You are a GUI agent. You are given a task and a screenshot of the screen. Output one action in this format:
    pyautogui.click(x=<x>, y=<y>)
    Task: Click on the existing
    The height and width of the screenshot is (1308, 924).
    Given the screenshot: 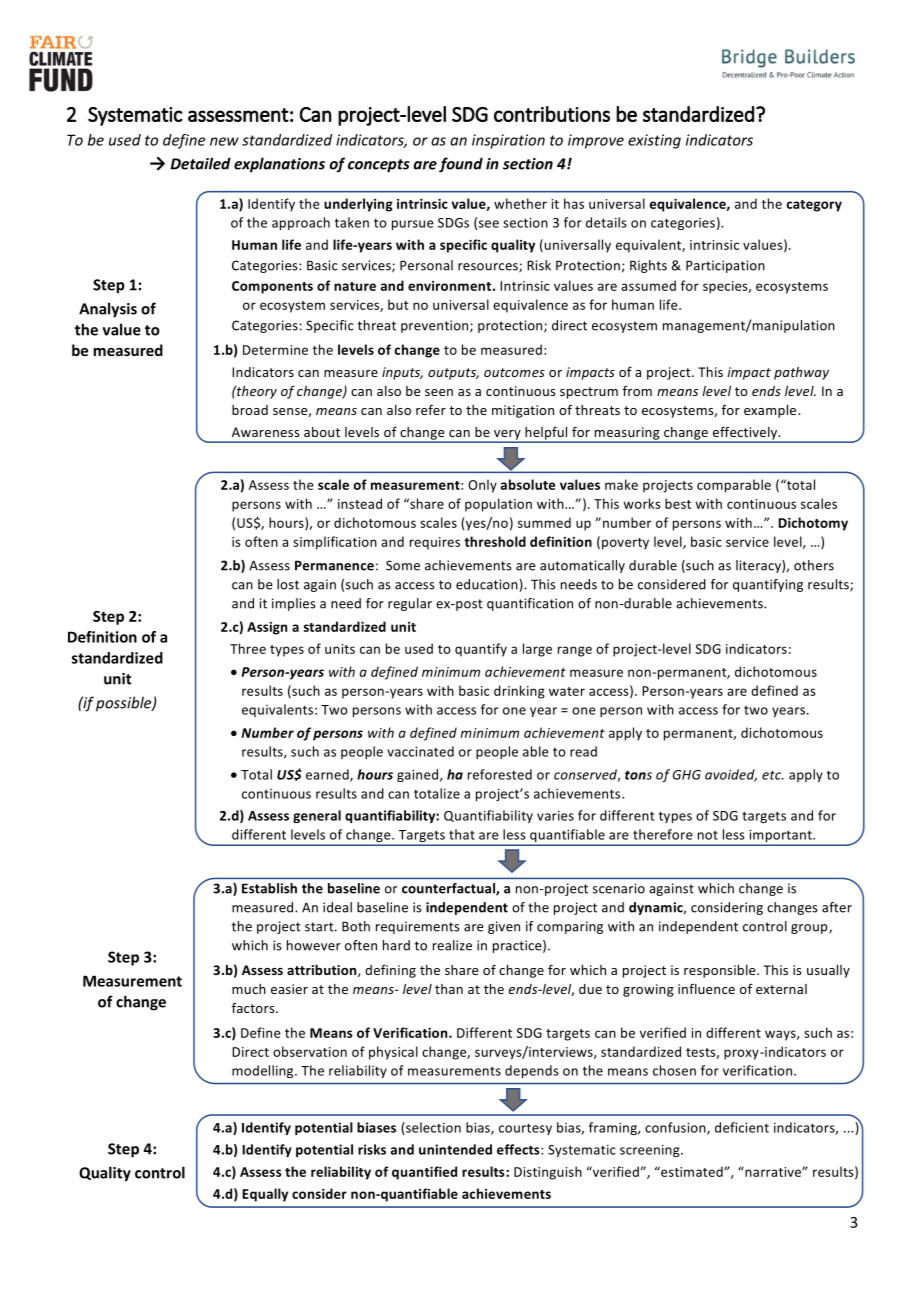 What is the action you would take?
    pyautogui.click(x=654, y=141)
